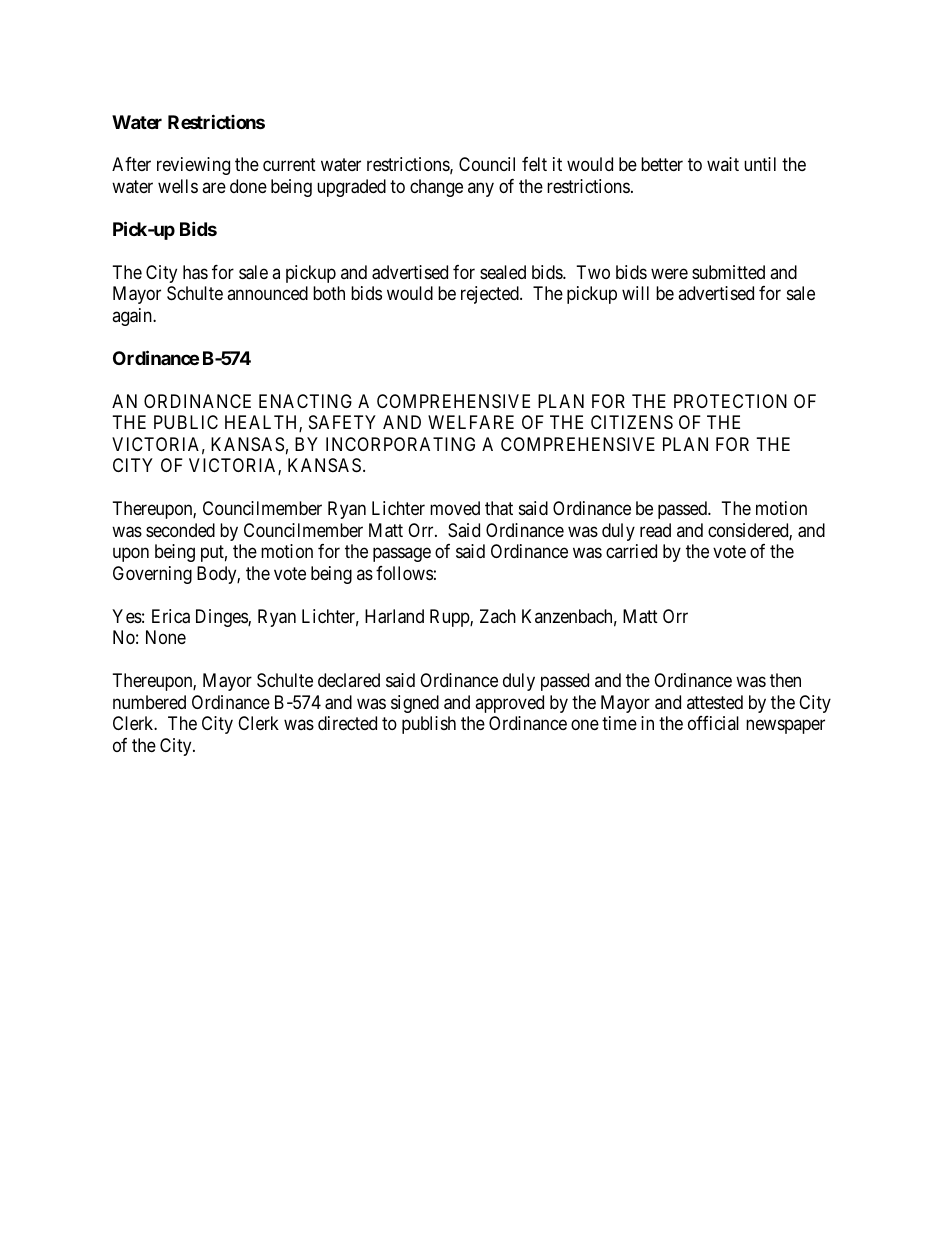  I want to click on again, so click(133, 317).
